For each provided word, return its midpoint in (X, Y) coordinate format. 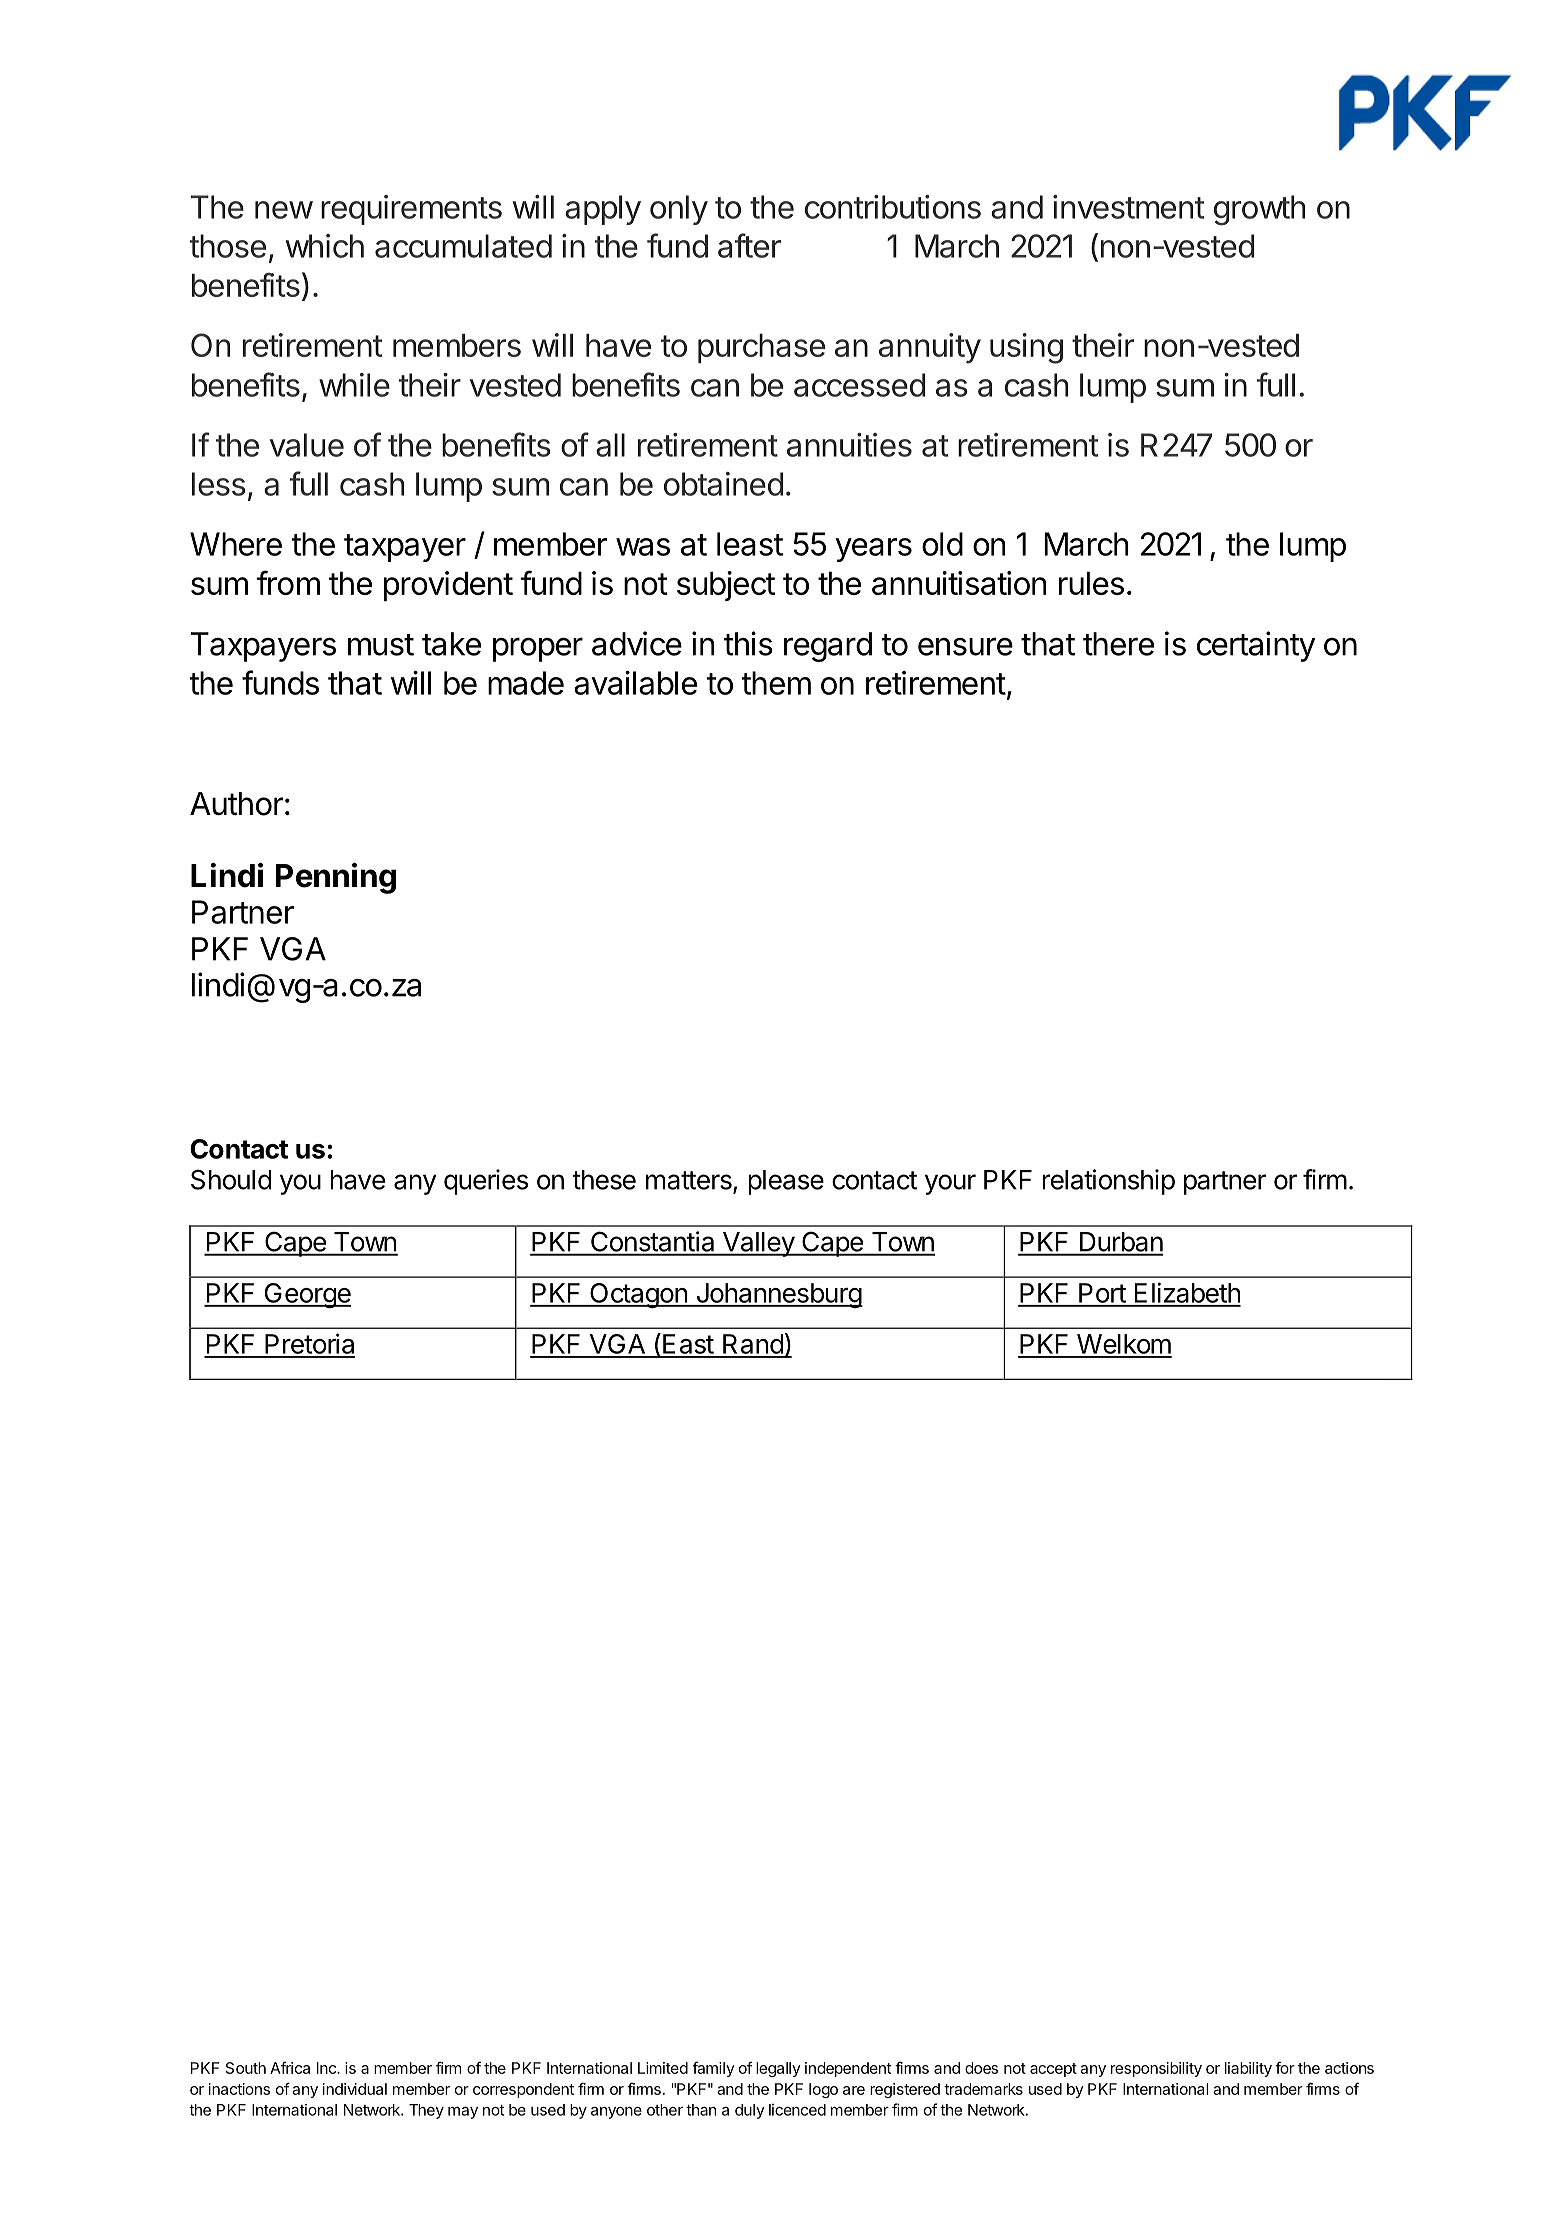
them (776, 683)
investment (1128, 207)
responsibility (1156, 2069)
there (1118, 644)
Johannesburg (778, 1295)
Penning (336, 878)
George (306, 1295)
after (749, 245)
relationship (1108, 1182)
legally (778, 2069)
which (325, 246)
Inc (327, 2068)
